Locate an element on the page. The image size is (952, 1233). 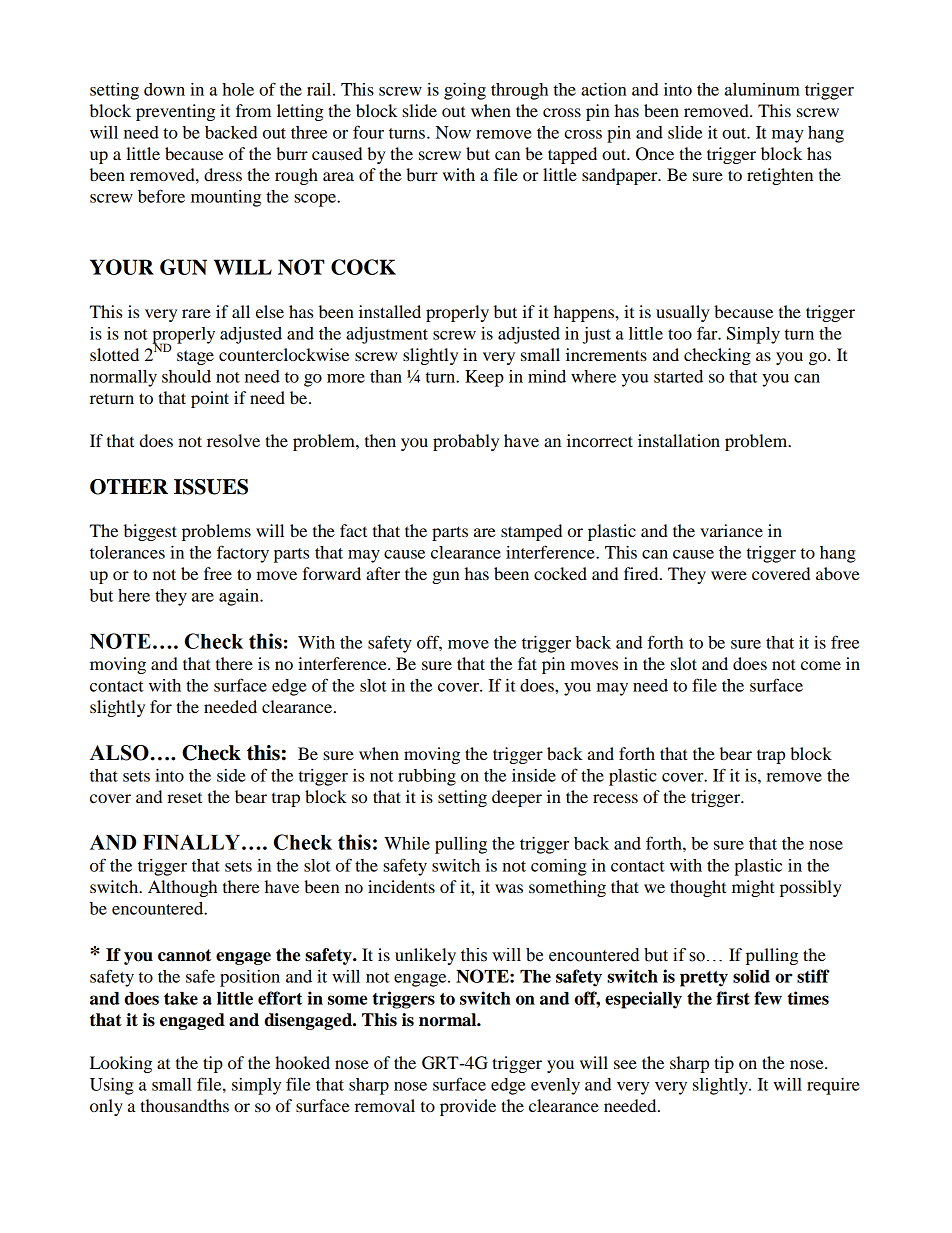
Keep is located at coordinates (484, 378).
